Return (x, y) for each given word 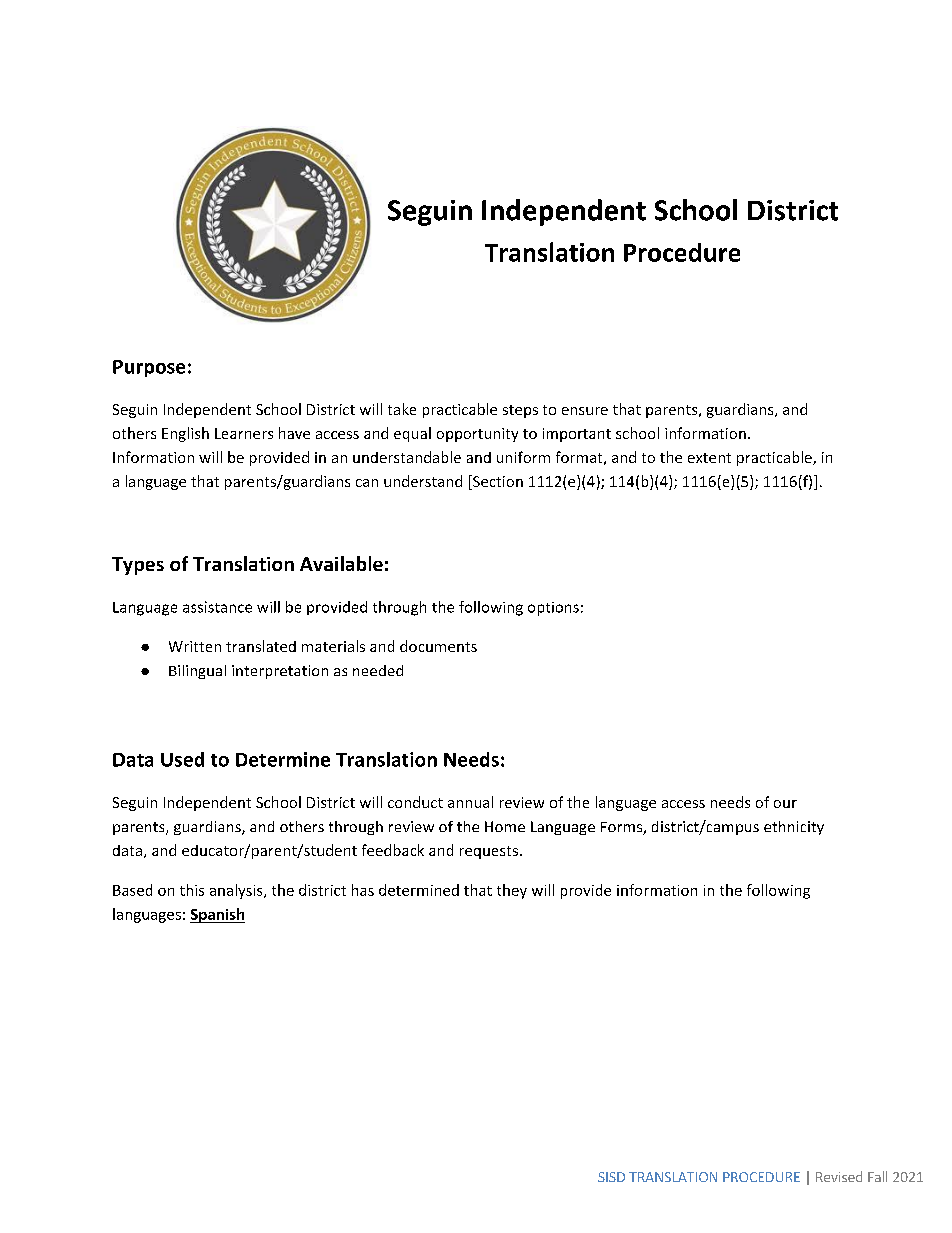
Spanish (217, 915)
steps (520, 411)
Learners (244, 433)
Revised (839, 1176)
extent (709, 458)
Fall (877, 1176)
